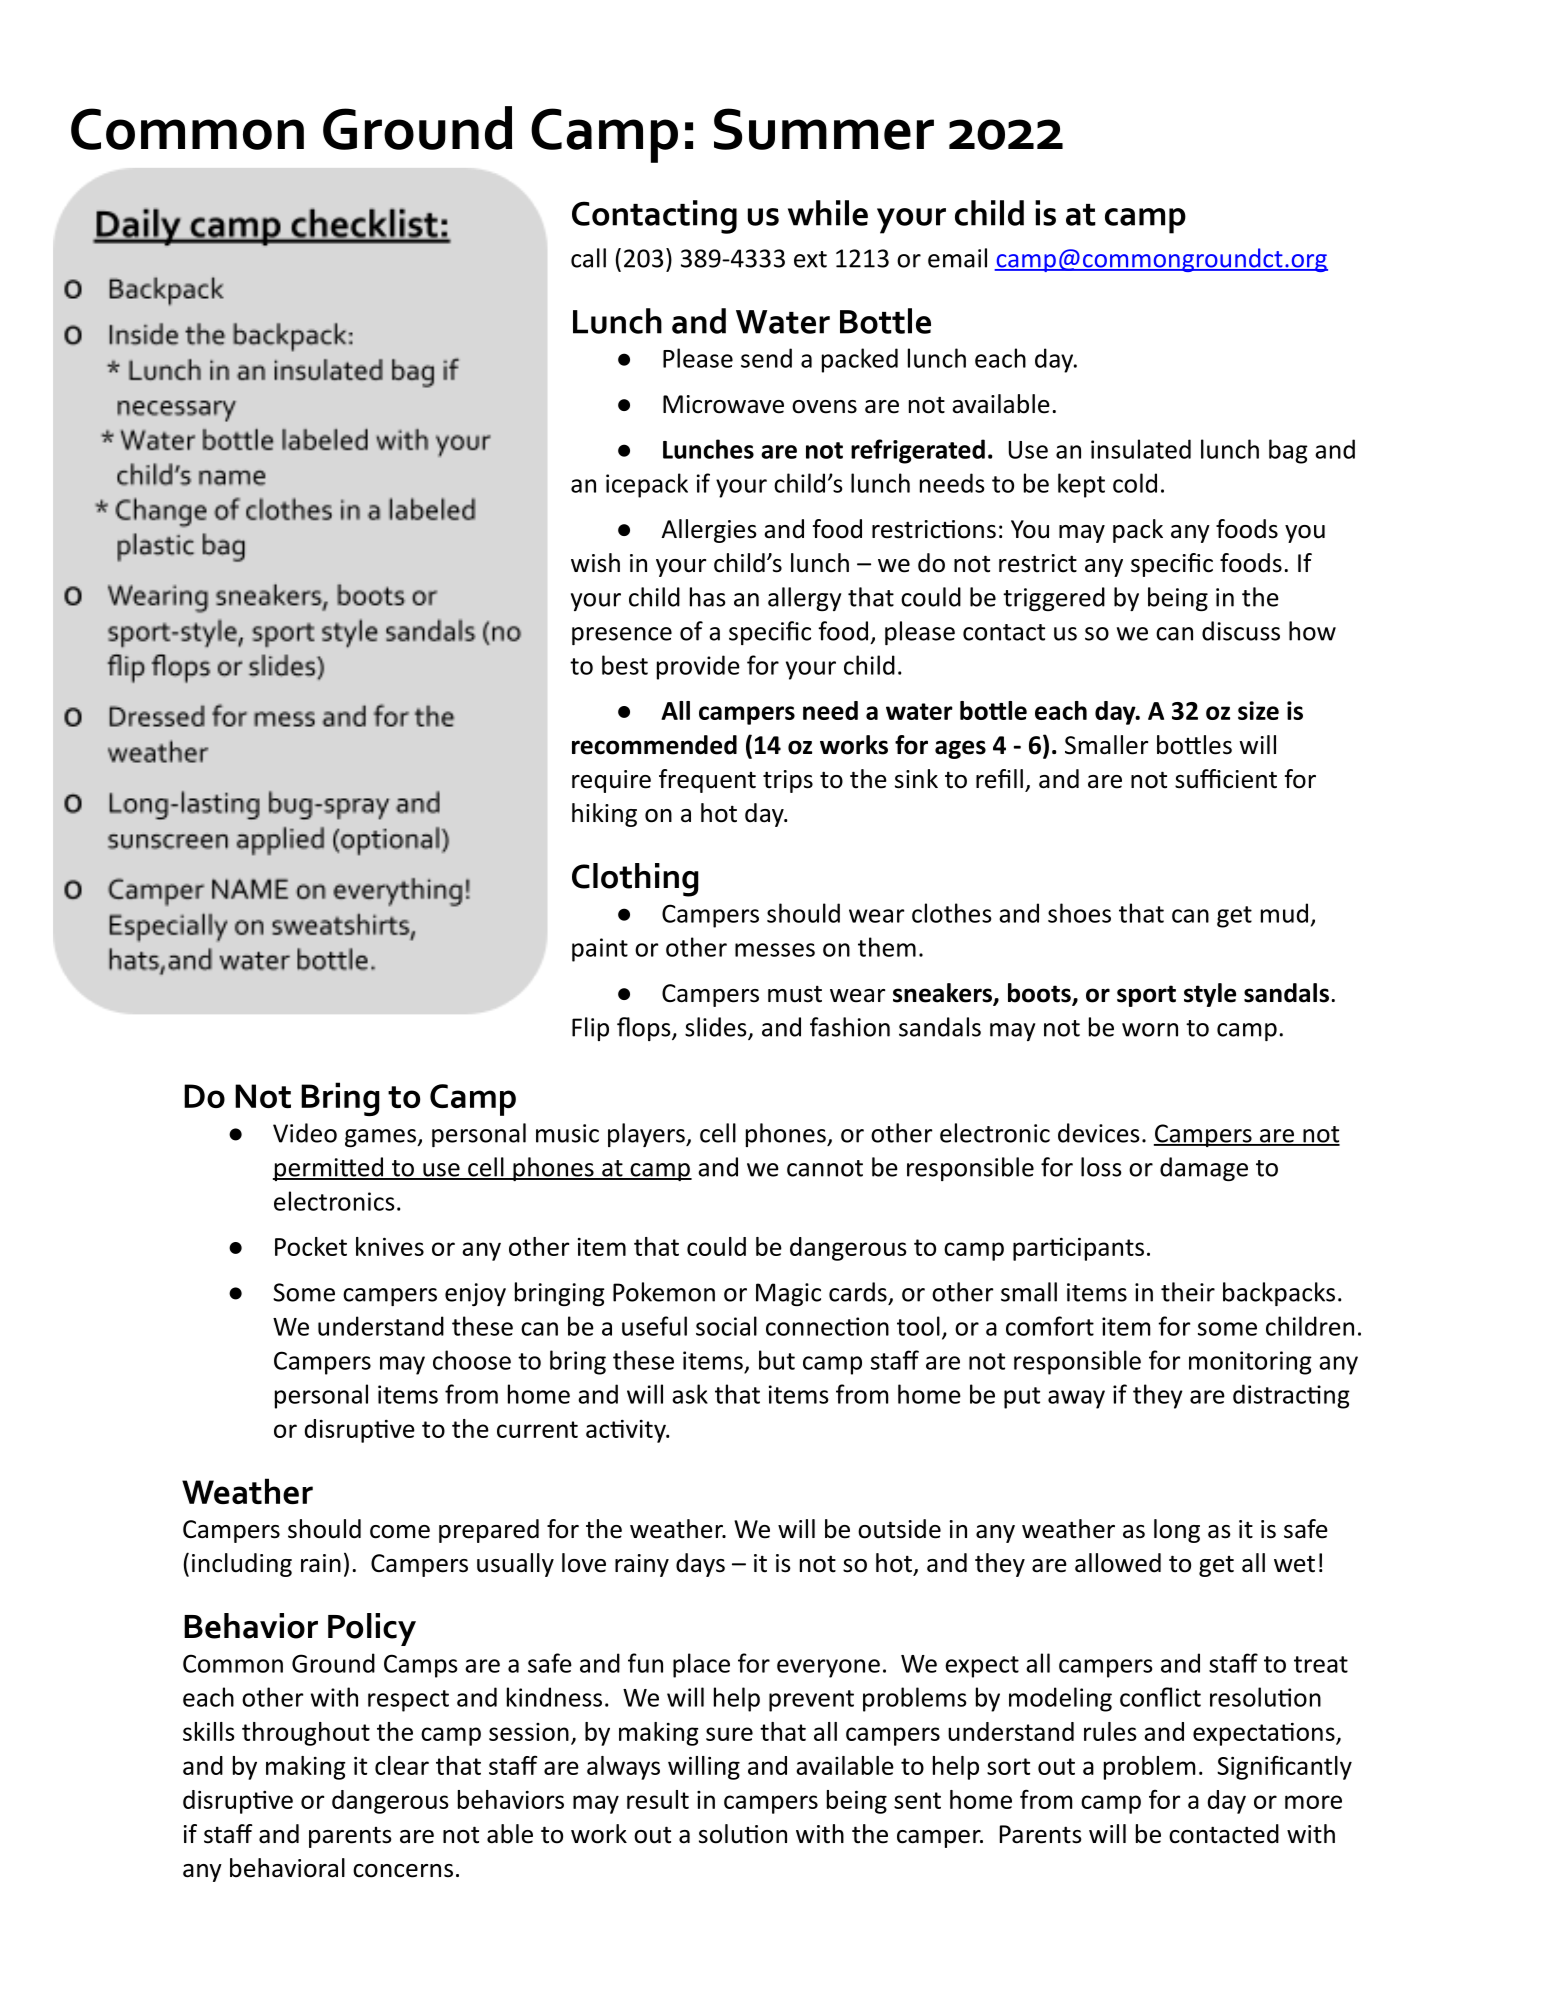 The image size is (1546, 2000). Describe the element at coordinates (403, 1871) in the document. I see `concerns` at that location.
